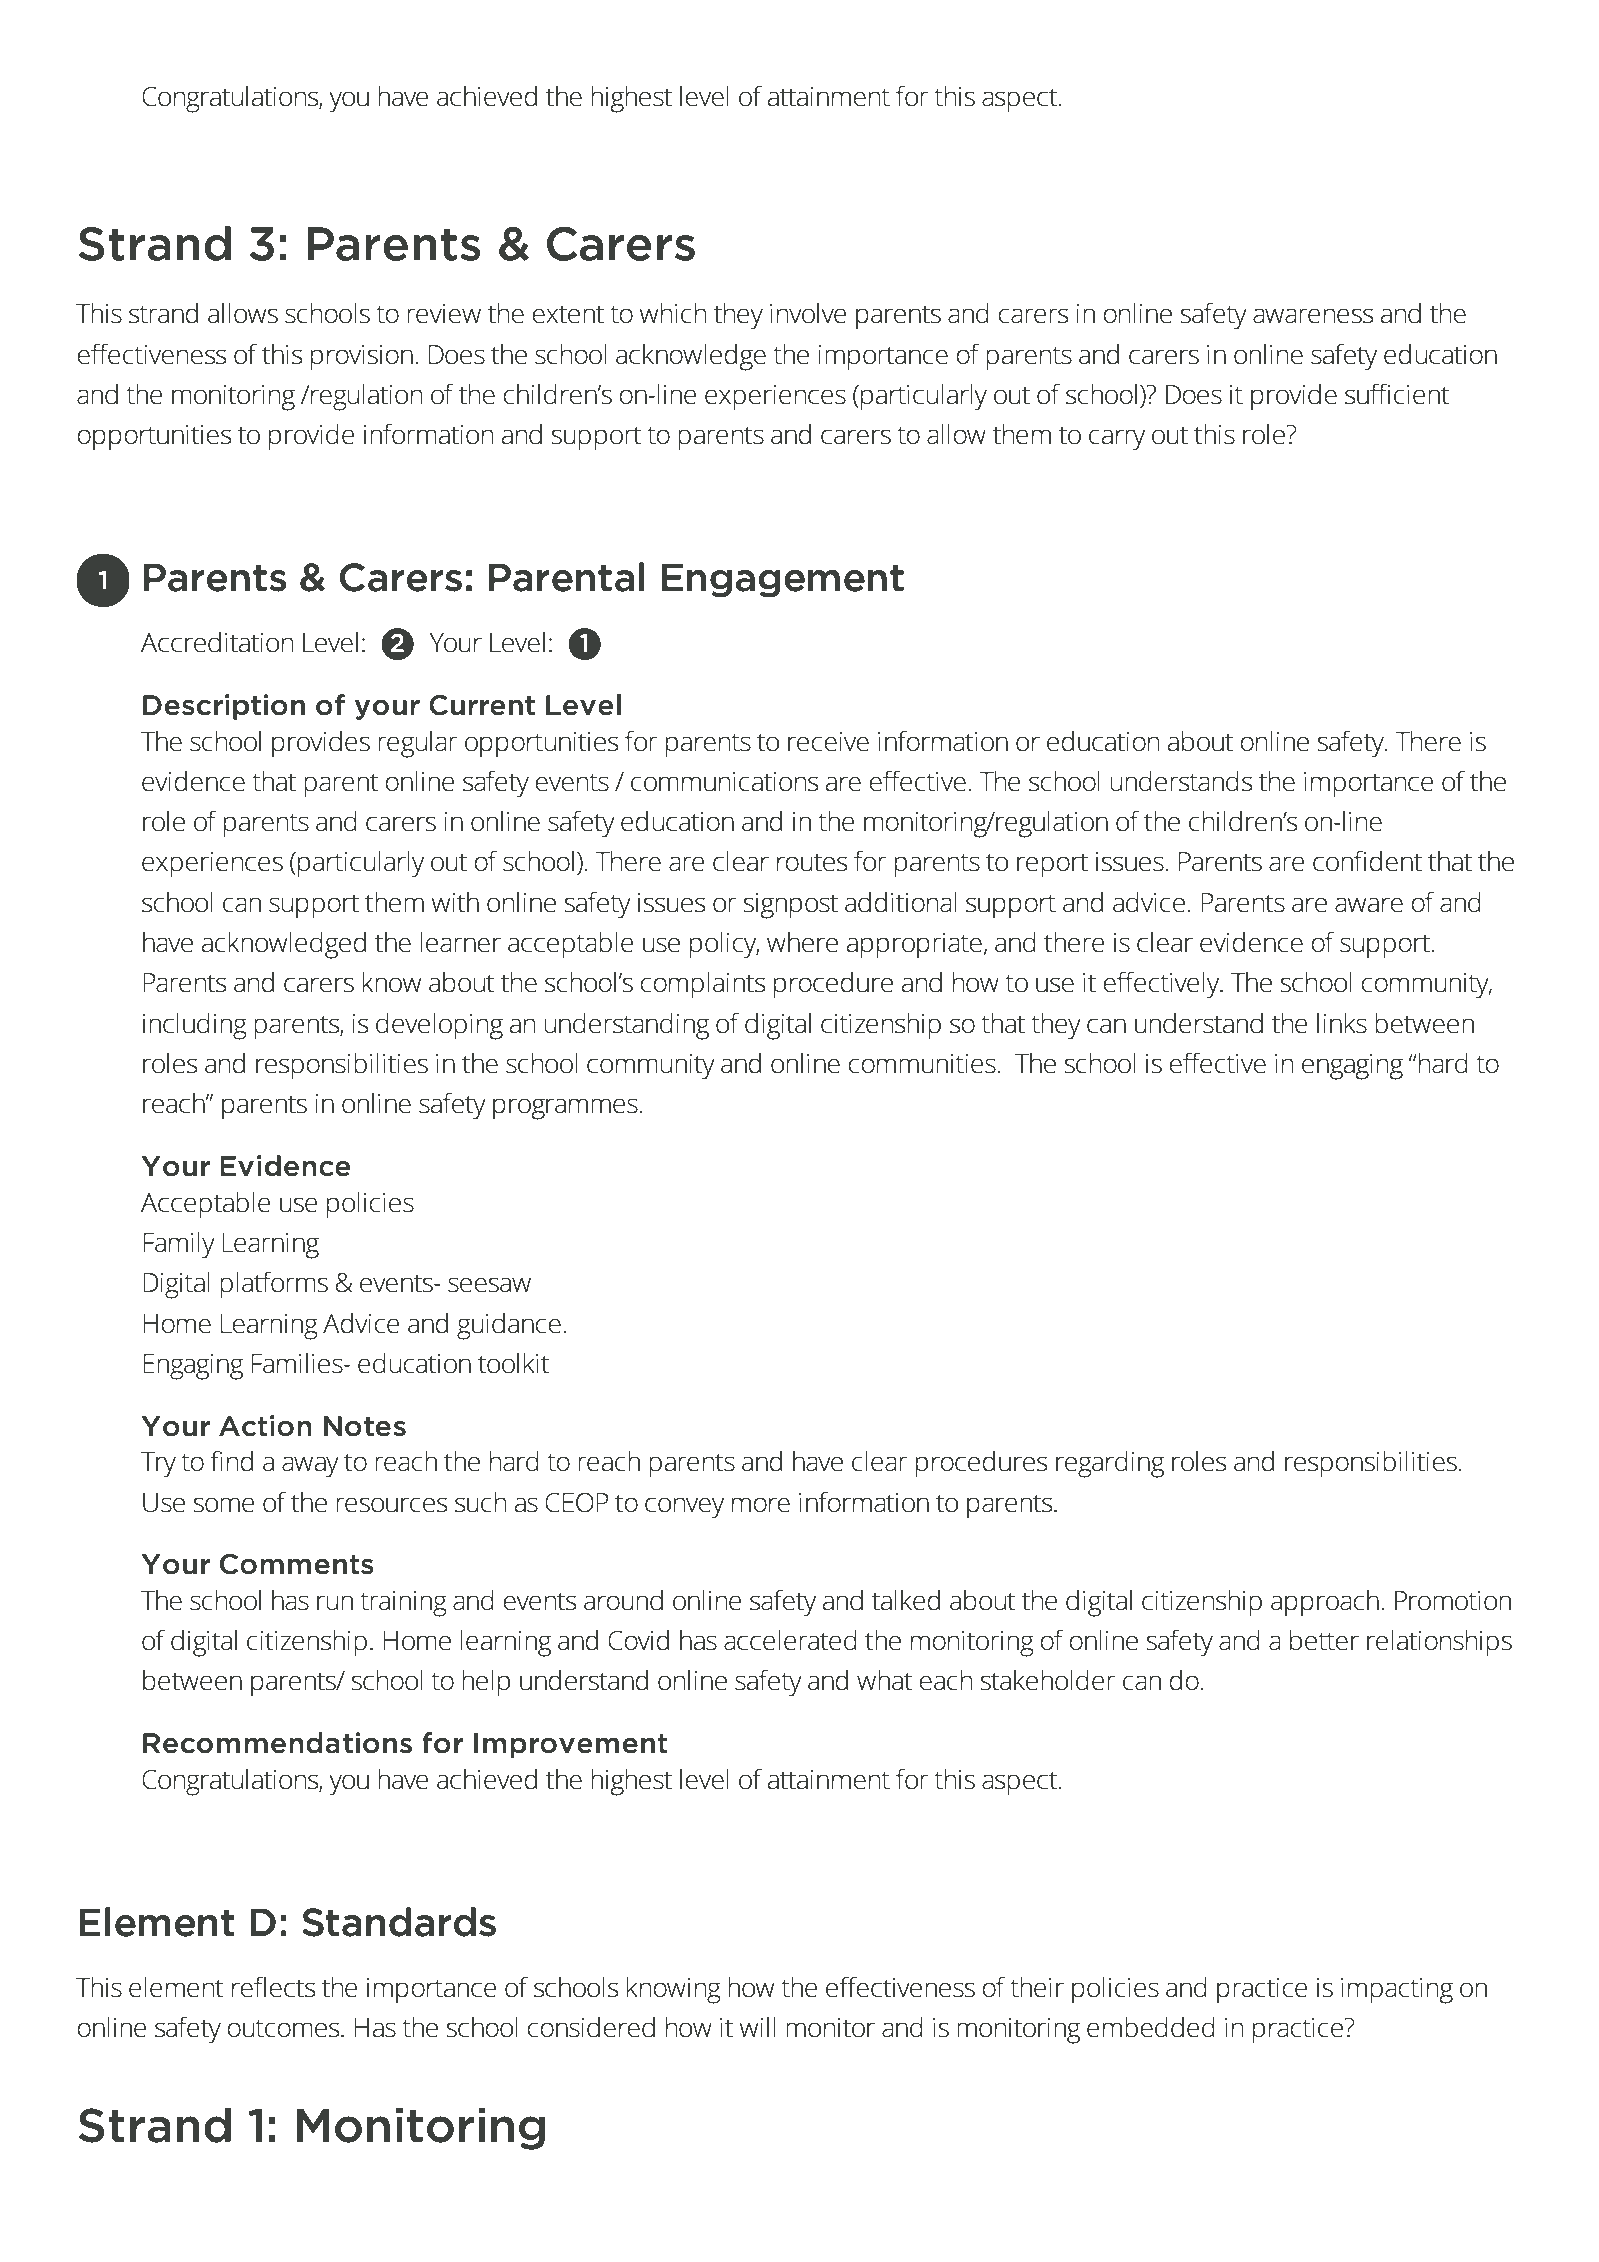 This page has width=1599, height=2262. What do you see at coordinates (362, 358) in the page?
I see `provision` at bounding box center [362, 358].
